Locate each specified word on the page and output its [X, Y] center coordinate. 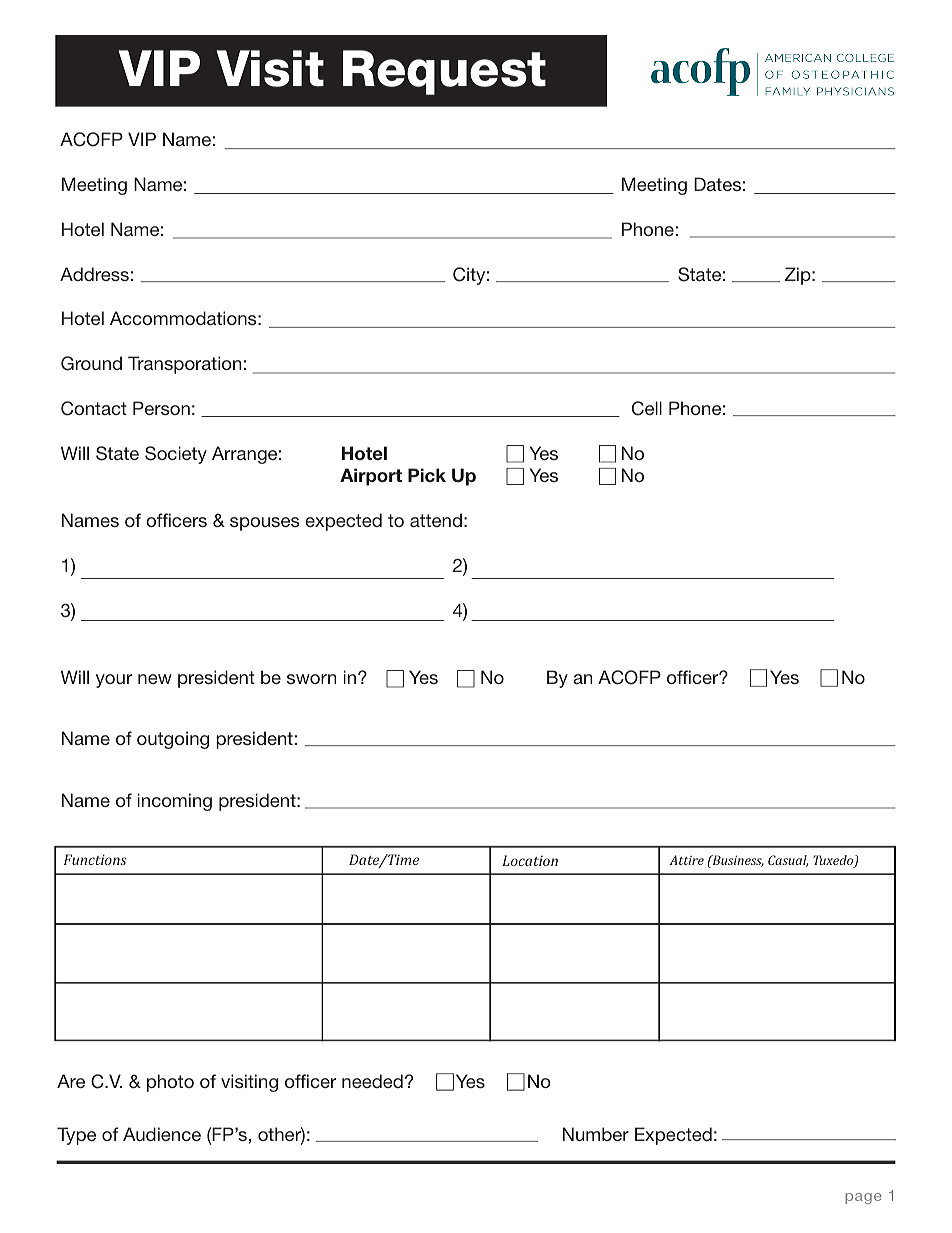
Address [94, 274]
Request [444, 72]
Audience [162, 1134]
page [863, 1198]
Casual [788, 861]
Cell [647, 408]
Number [596, 1134]
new [155, 679]
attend [436, 520]
